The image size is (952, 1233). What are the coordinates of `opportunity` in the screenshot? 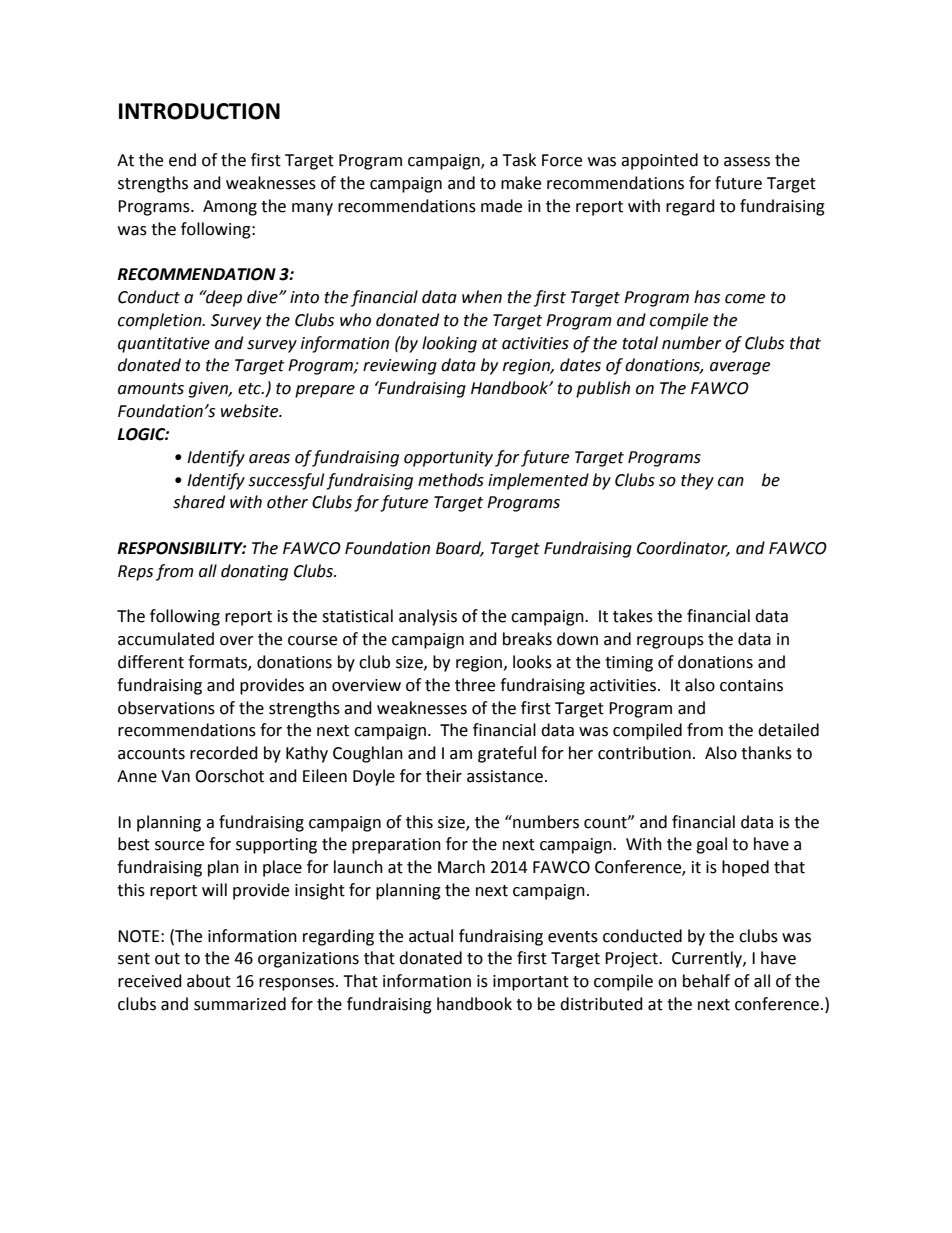 It's located at (448, 459).
